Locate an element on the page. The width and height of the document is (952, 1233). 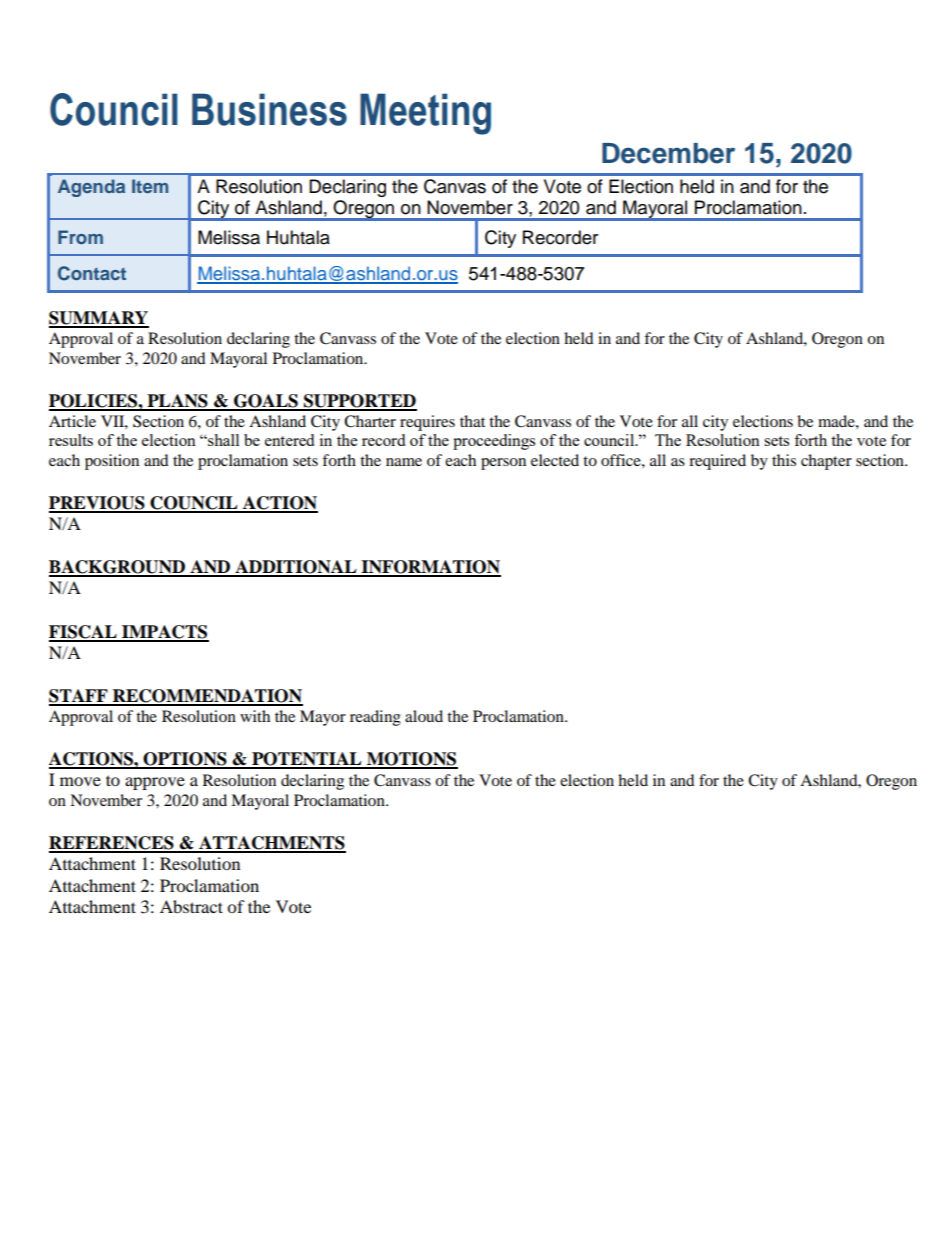
December is located at coordinates (668, 153).
